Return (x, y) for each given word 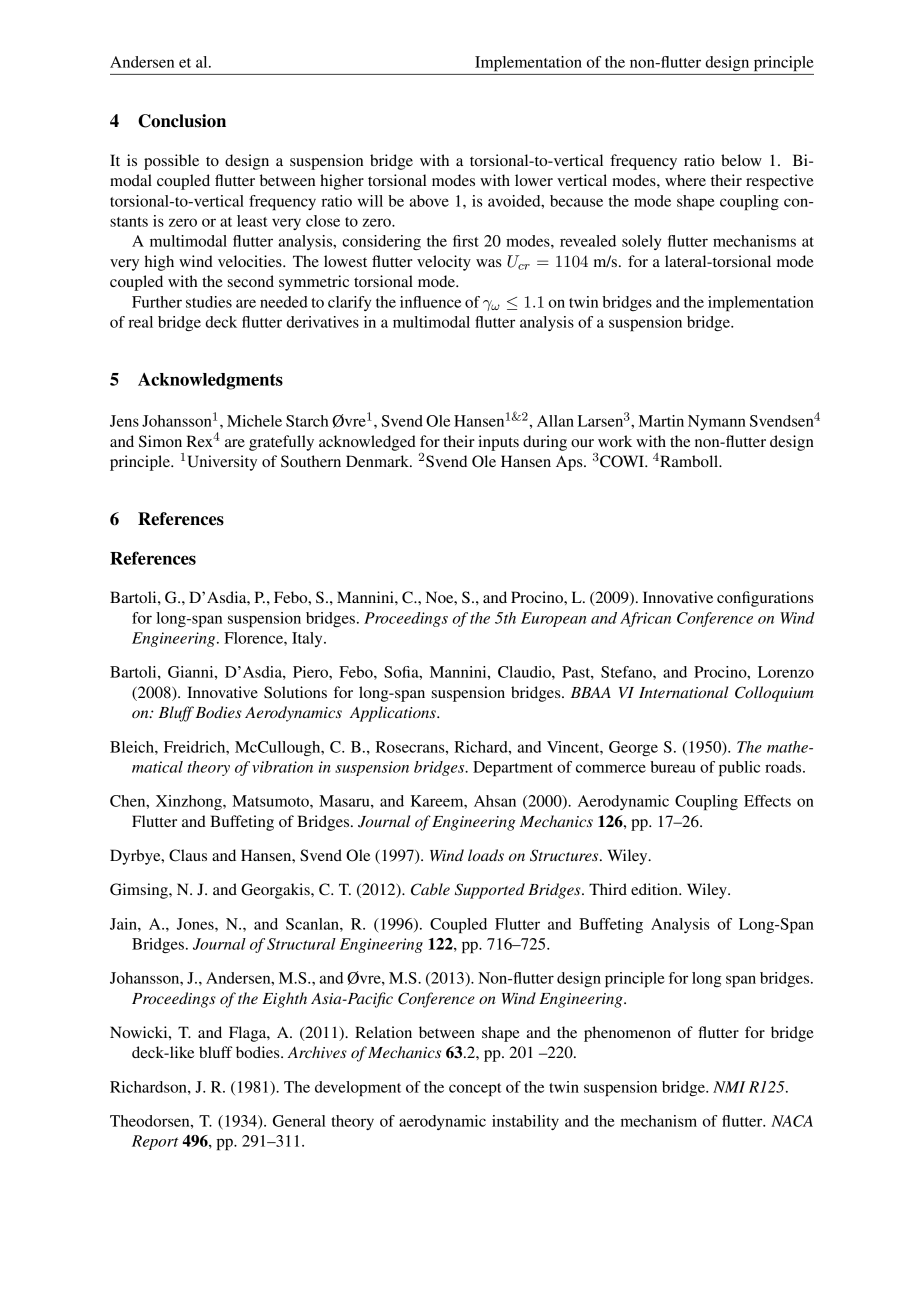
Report (155, 1142)
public (739, 769)
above (429, 201)
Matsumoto (271, 801)
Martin (661, 421)
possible (171, 162)
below (741, 160)
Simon (160, 441)
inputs (498, 443)
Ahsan (495, 801)
